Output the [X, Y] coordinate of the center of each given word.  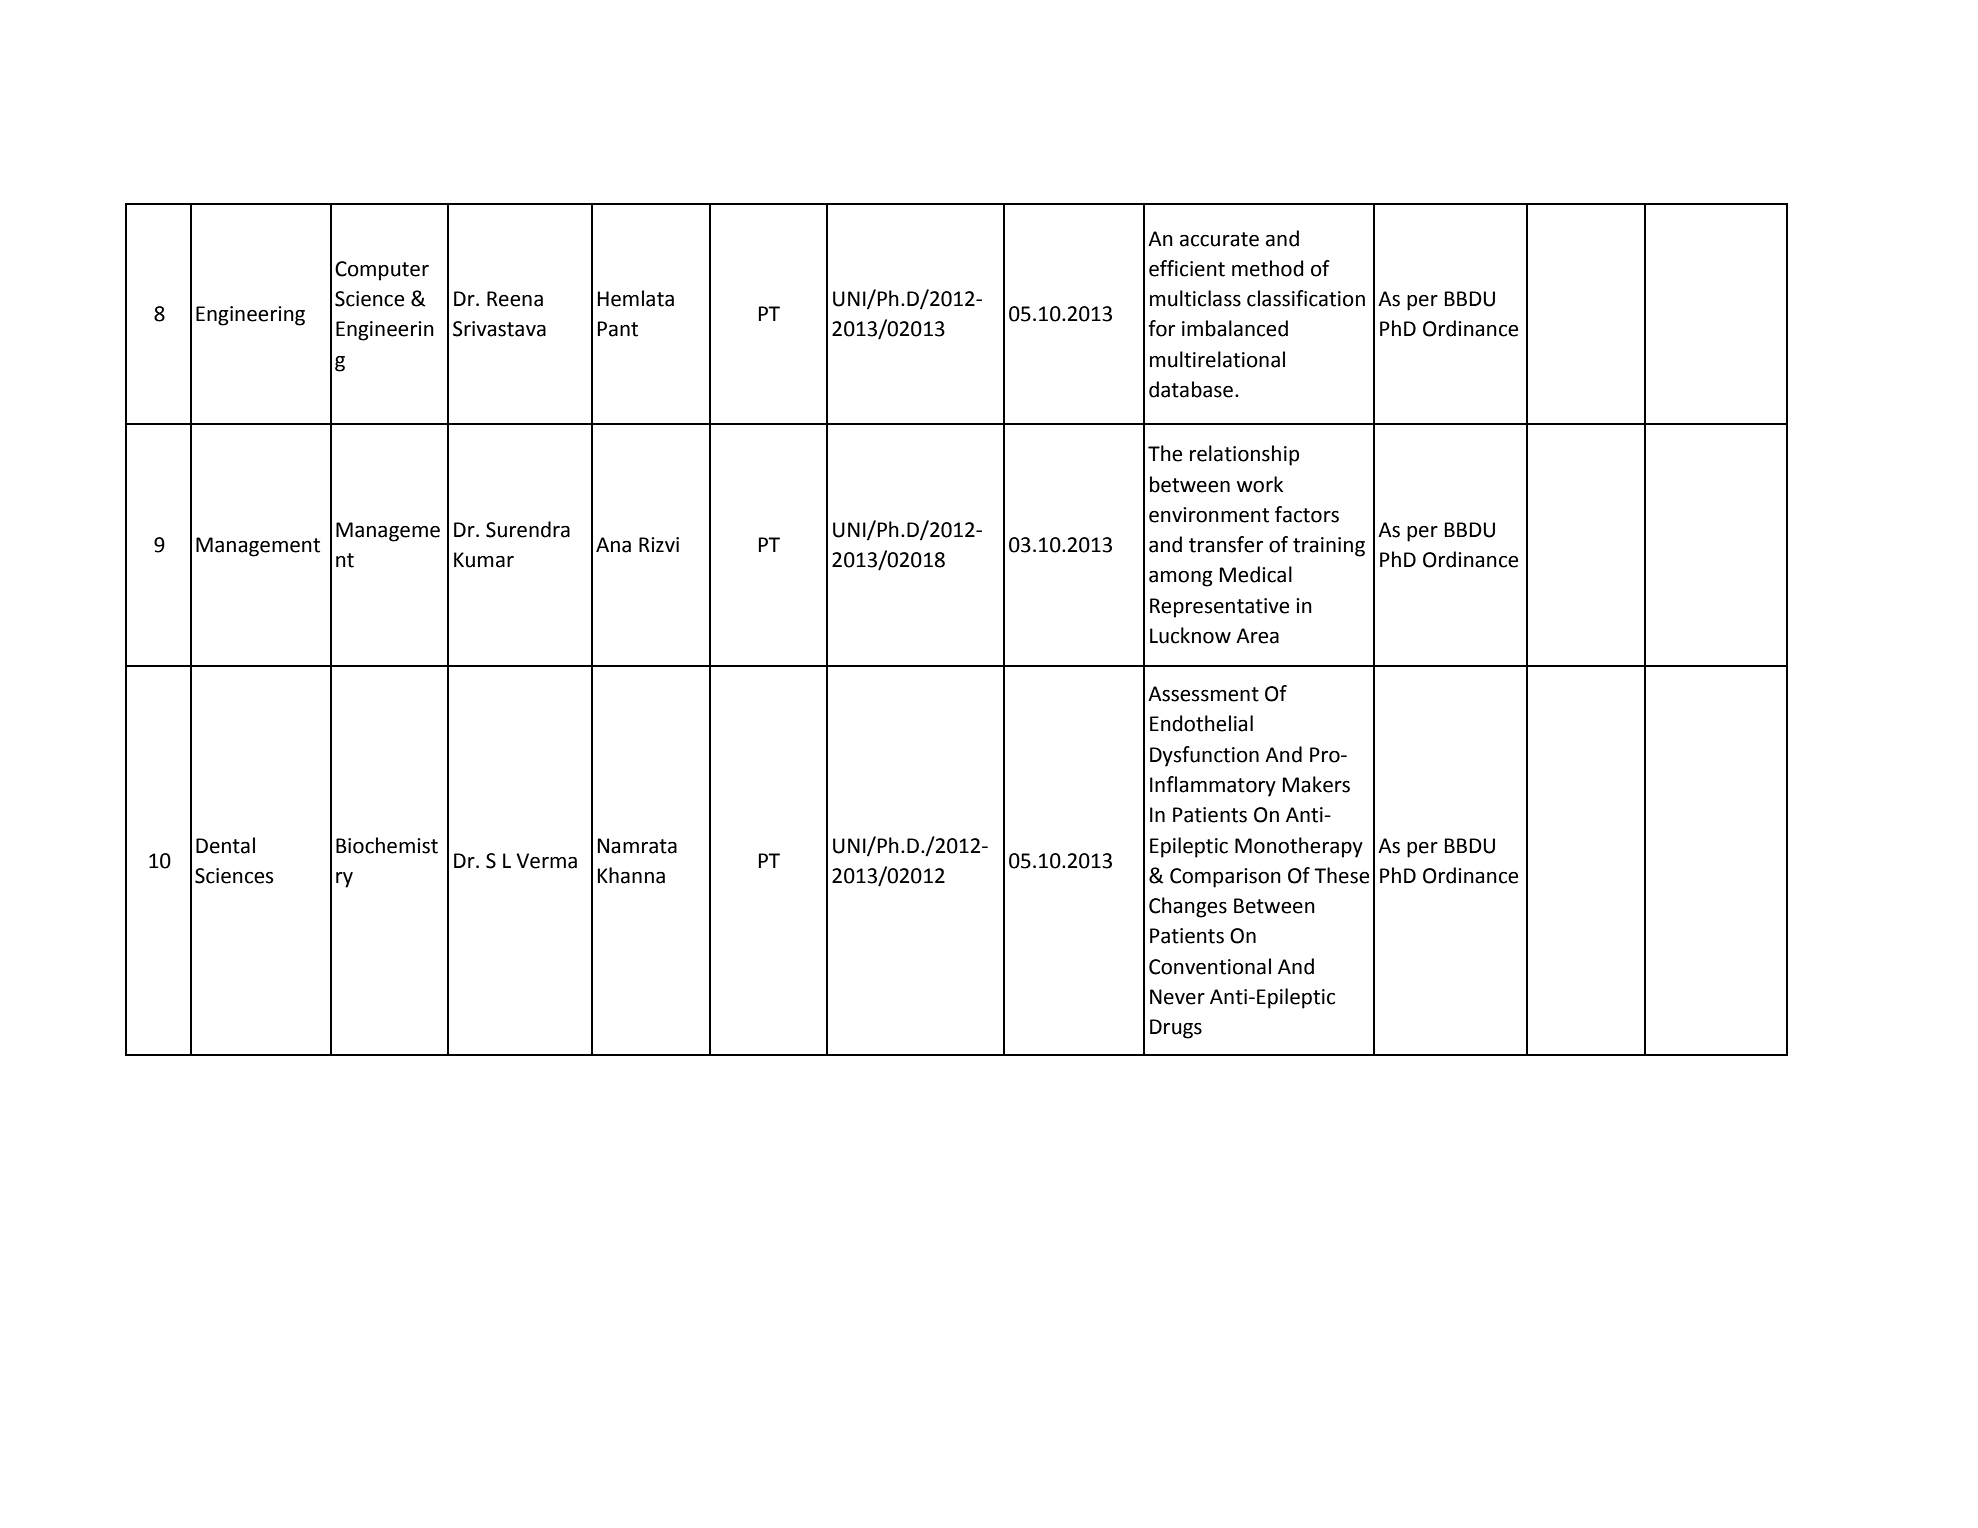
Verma [546, 861]
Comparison [1225, 878]
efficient [1187, 268]
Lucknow [1190, 635]
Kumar [484, 560]
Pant [618, 329]
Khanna [631, 875]
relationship [1244, 455]
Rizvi [659, 544]
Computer [382, 271]
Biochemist [387, 845]
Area [1257, 636]
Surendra [528, 529]
